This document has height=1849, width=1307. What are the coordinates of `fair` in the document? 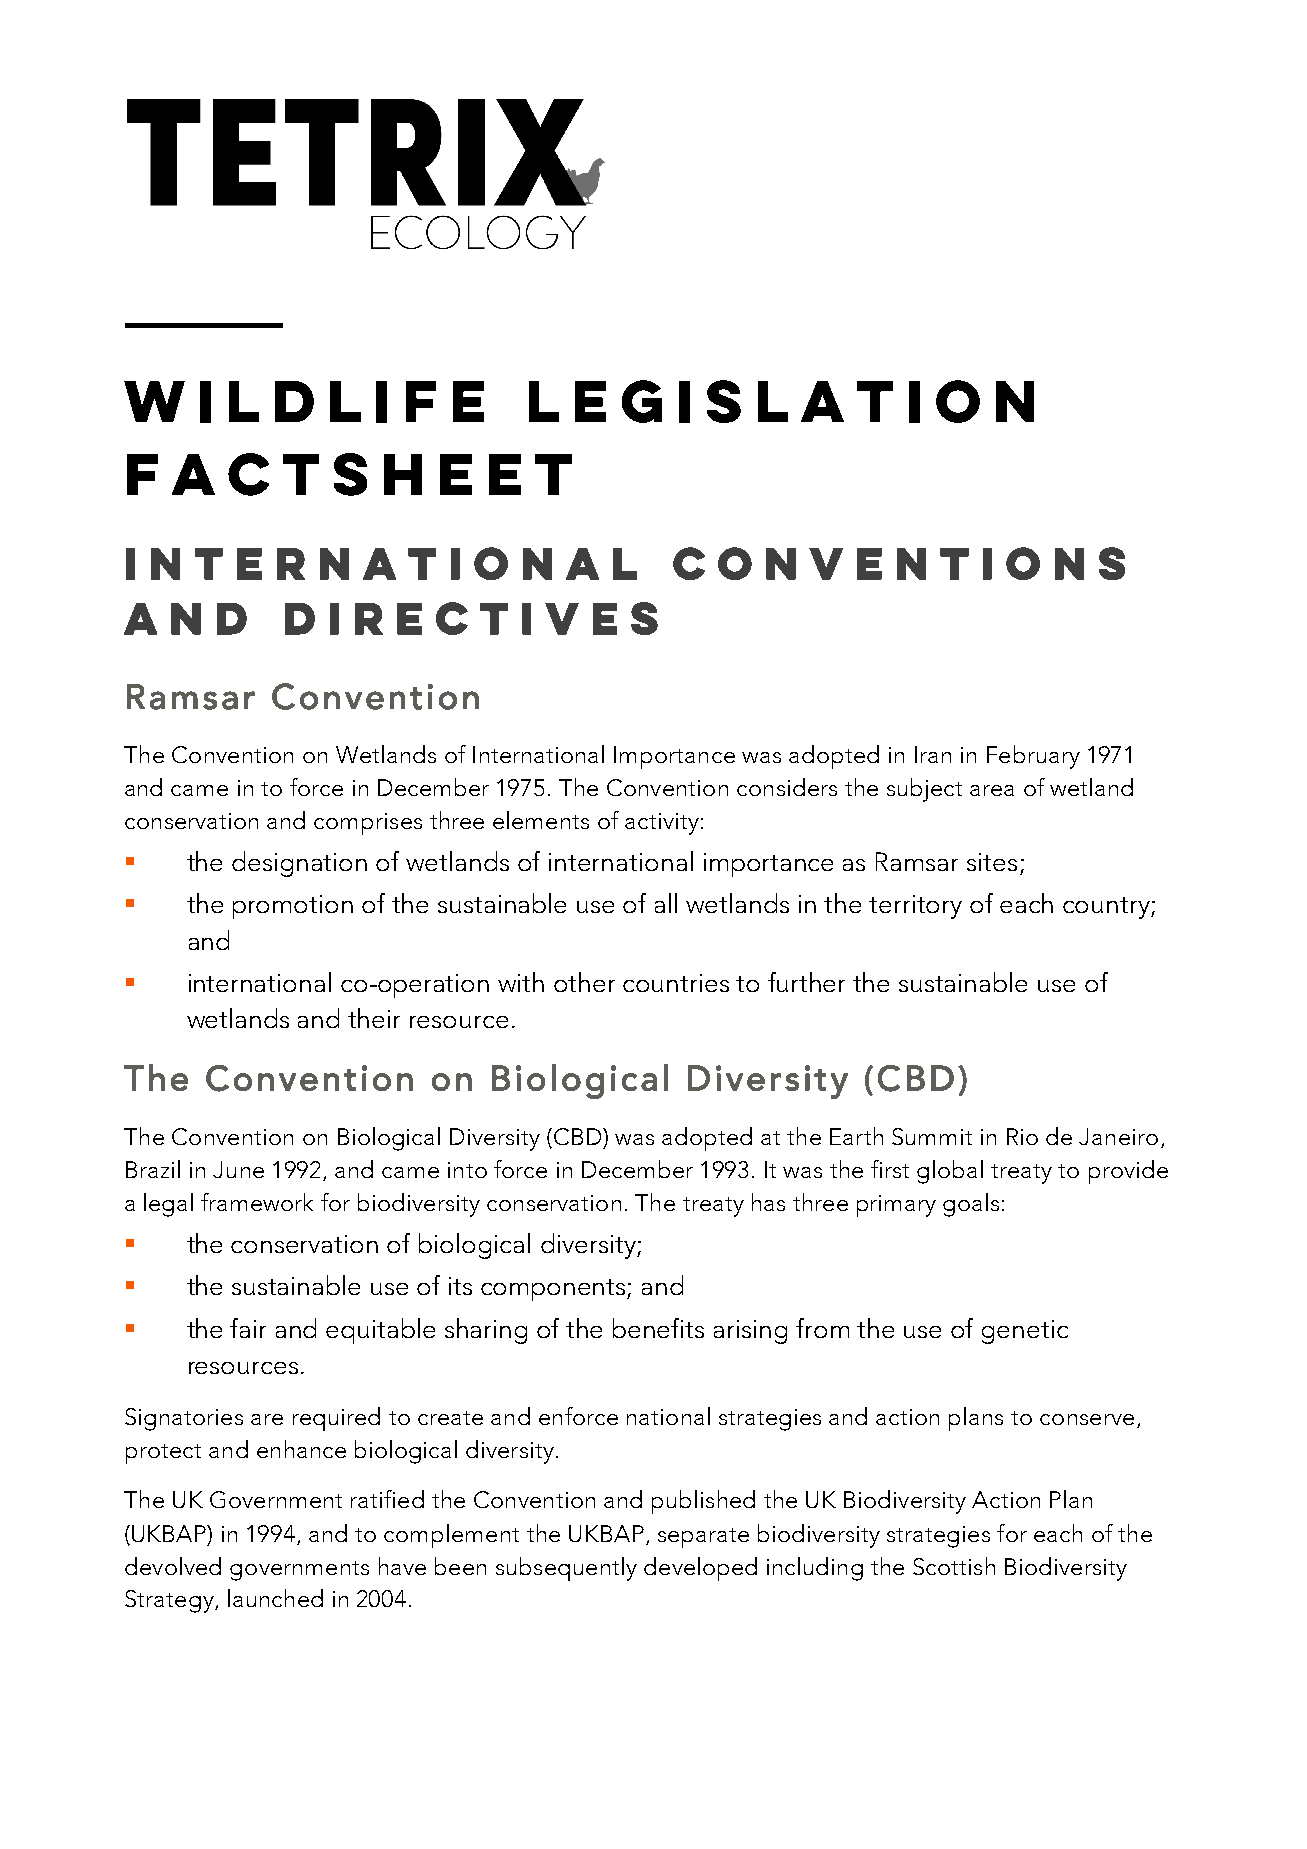 It's located at (248, 1328).
